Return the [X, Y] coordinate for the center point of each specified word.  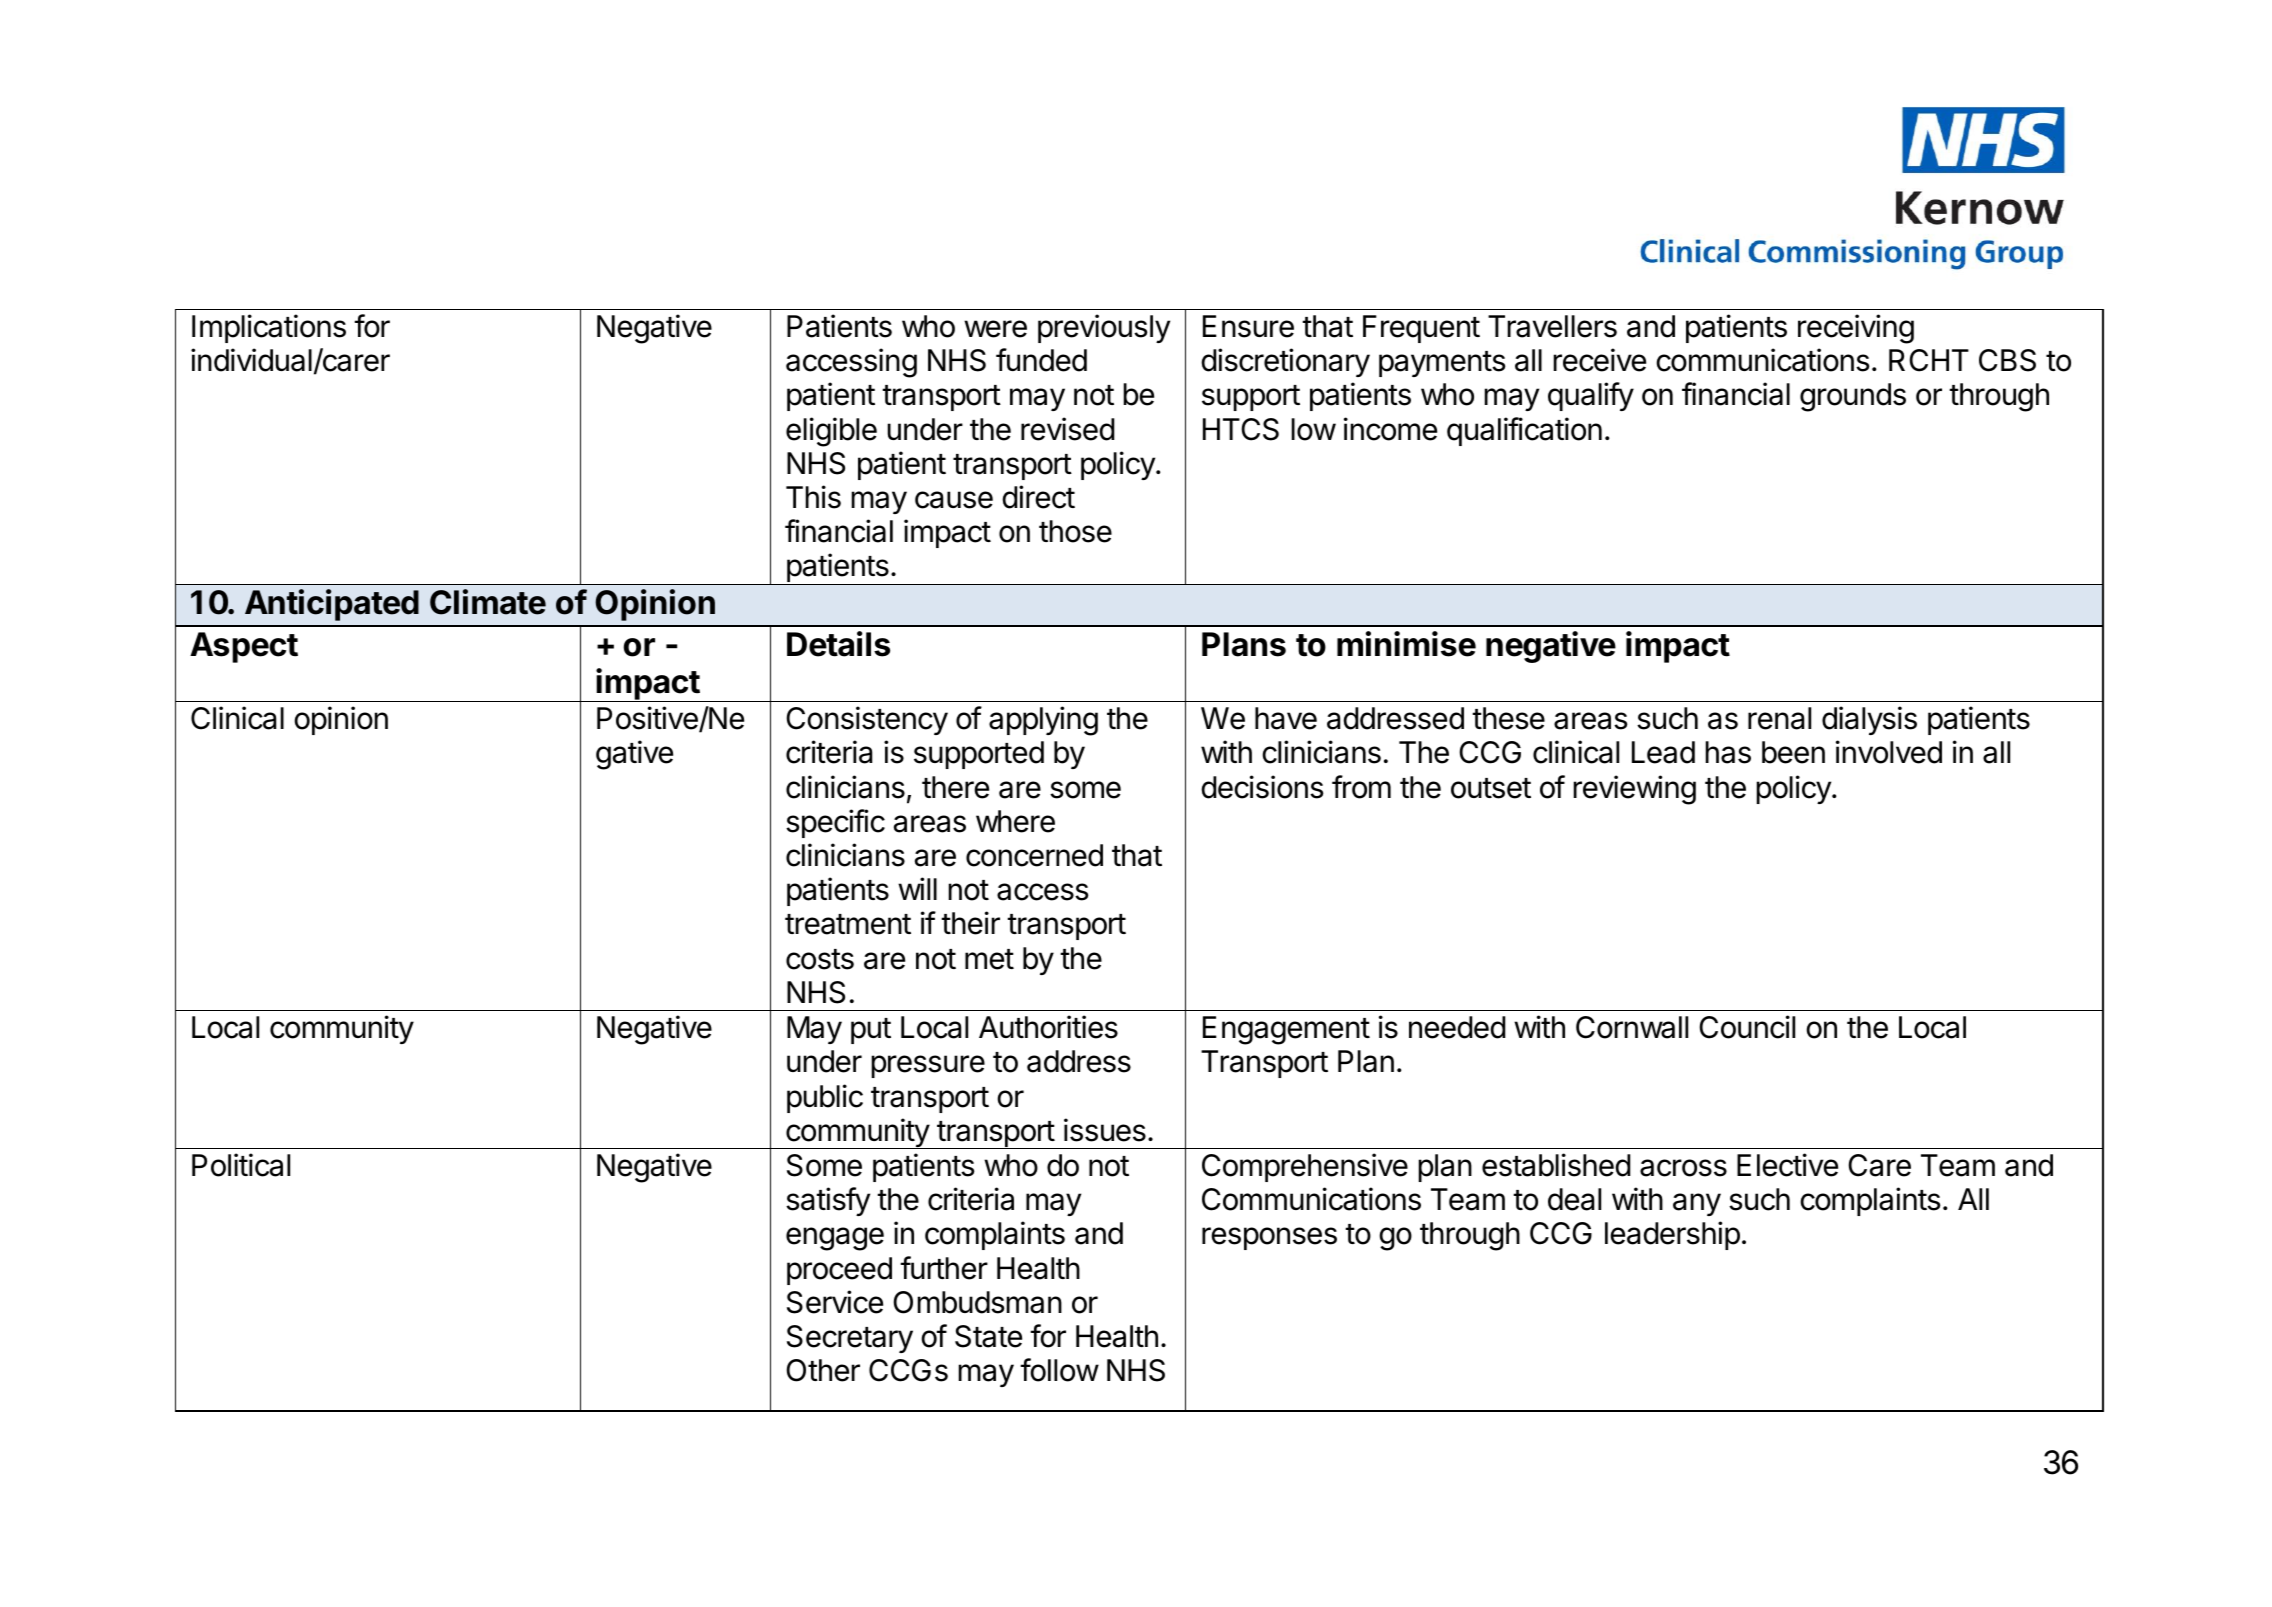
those [1075, 531]
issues [1105, 1130]
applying [1043, 721]
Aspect [244, 647]
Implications [269, 328]
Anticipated [332, 605]
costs [820, 959]
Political [241, 1165]
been [1793, 752]
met [989, 959]
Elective [1787, 1165]
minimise [1406, 644]
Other [823, 1370]
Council [1747, 1027]
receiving [1856, 329]
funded [1041, 360]
